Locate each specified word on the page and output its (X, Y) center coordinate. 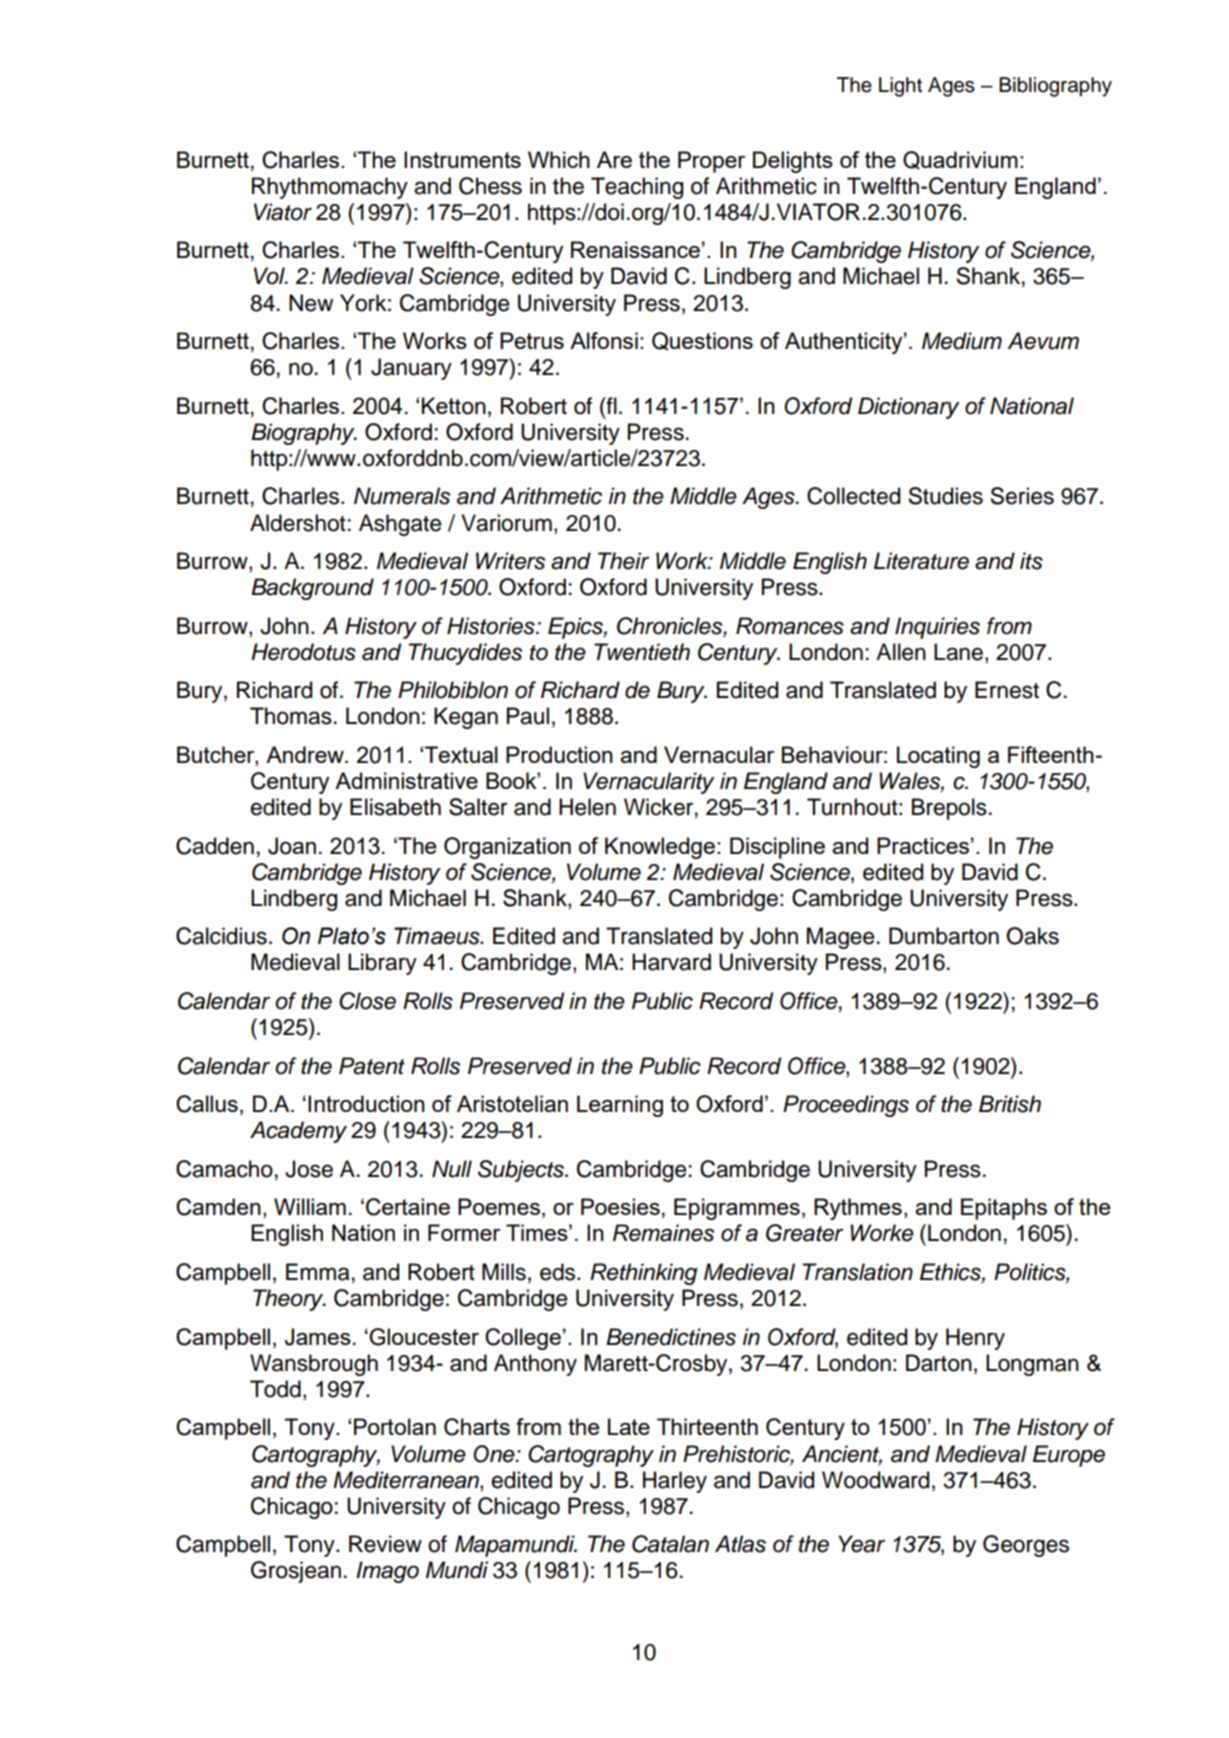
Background (312, 589)
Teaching (637, 188)
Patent (372, 1066)
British (1010, 1104)
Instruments (462, 159)
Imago (387, 1572)
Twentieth (642, 652)
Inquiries (937, 628)
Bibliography (1055, 87)
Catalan (670, 1544)
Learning (620, 1106)
